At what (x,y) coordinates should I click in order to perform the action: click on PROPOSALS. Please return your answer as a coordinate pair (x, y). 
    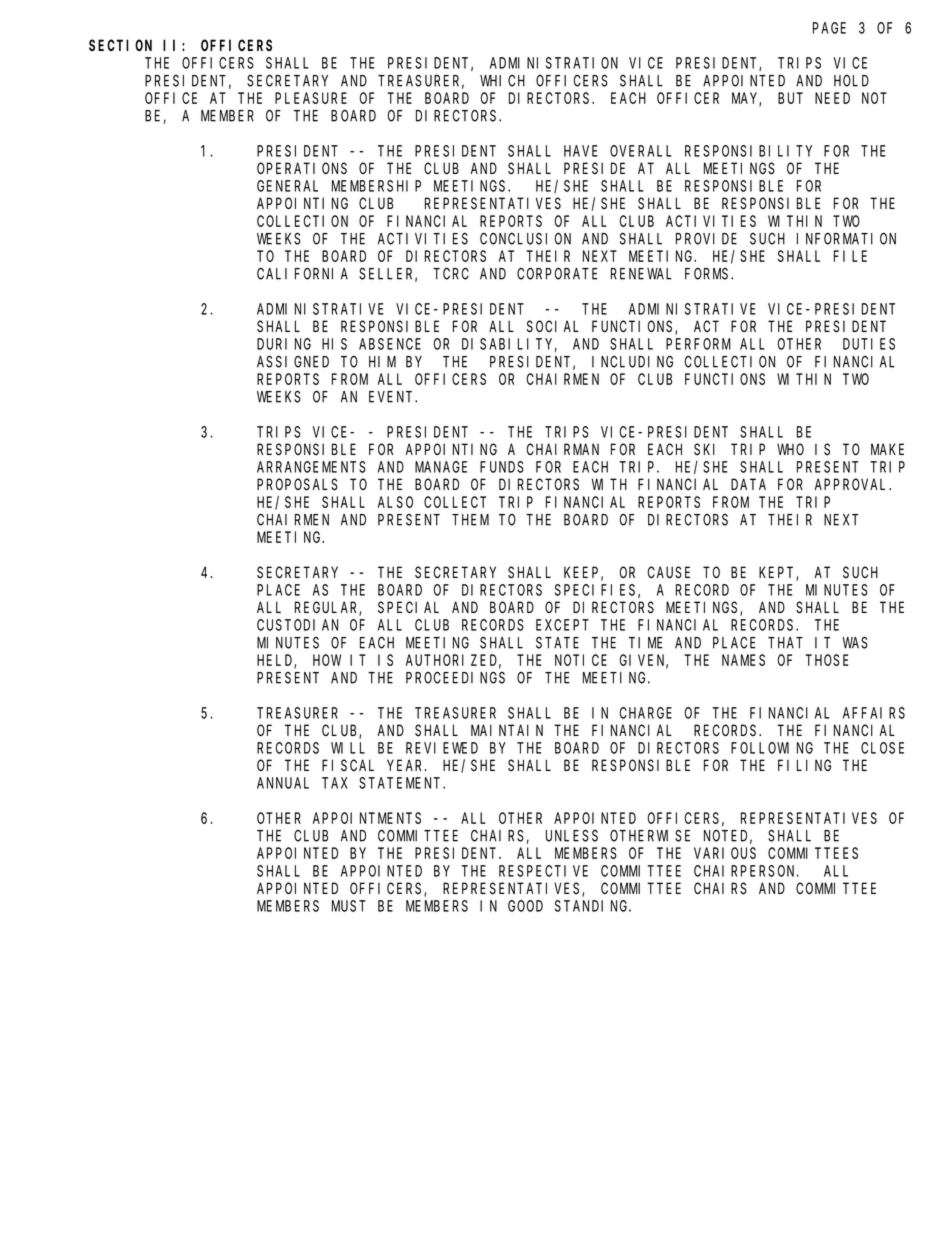
    Looking at the image, I should click on (297, 485).
